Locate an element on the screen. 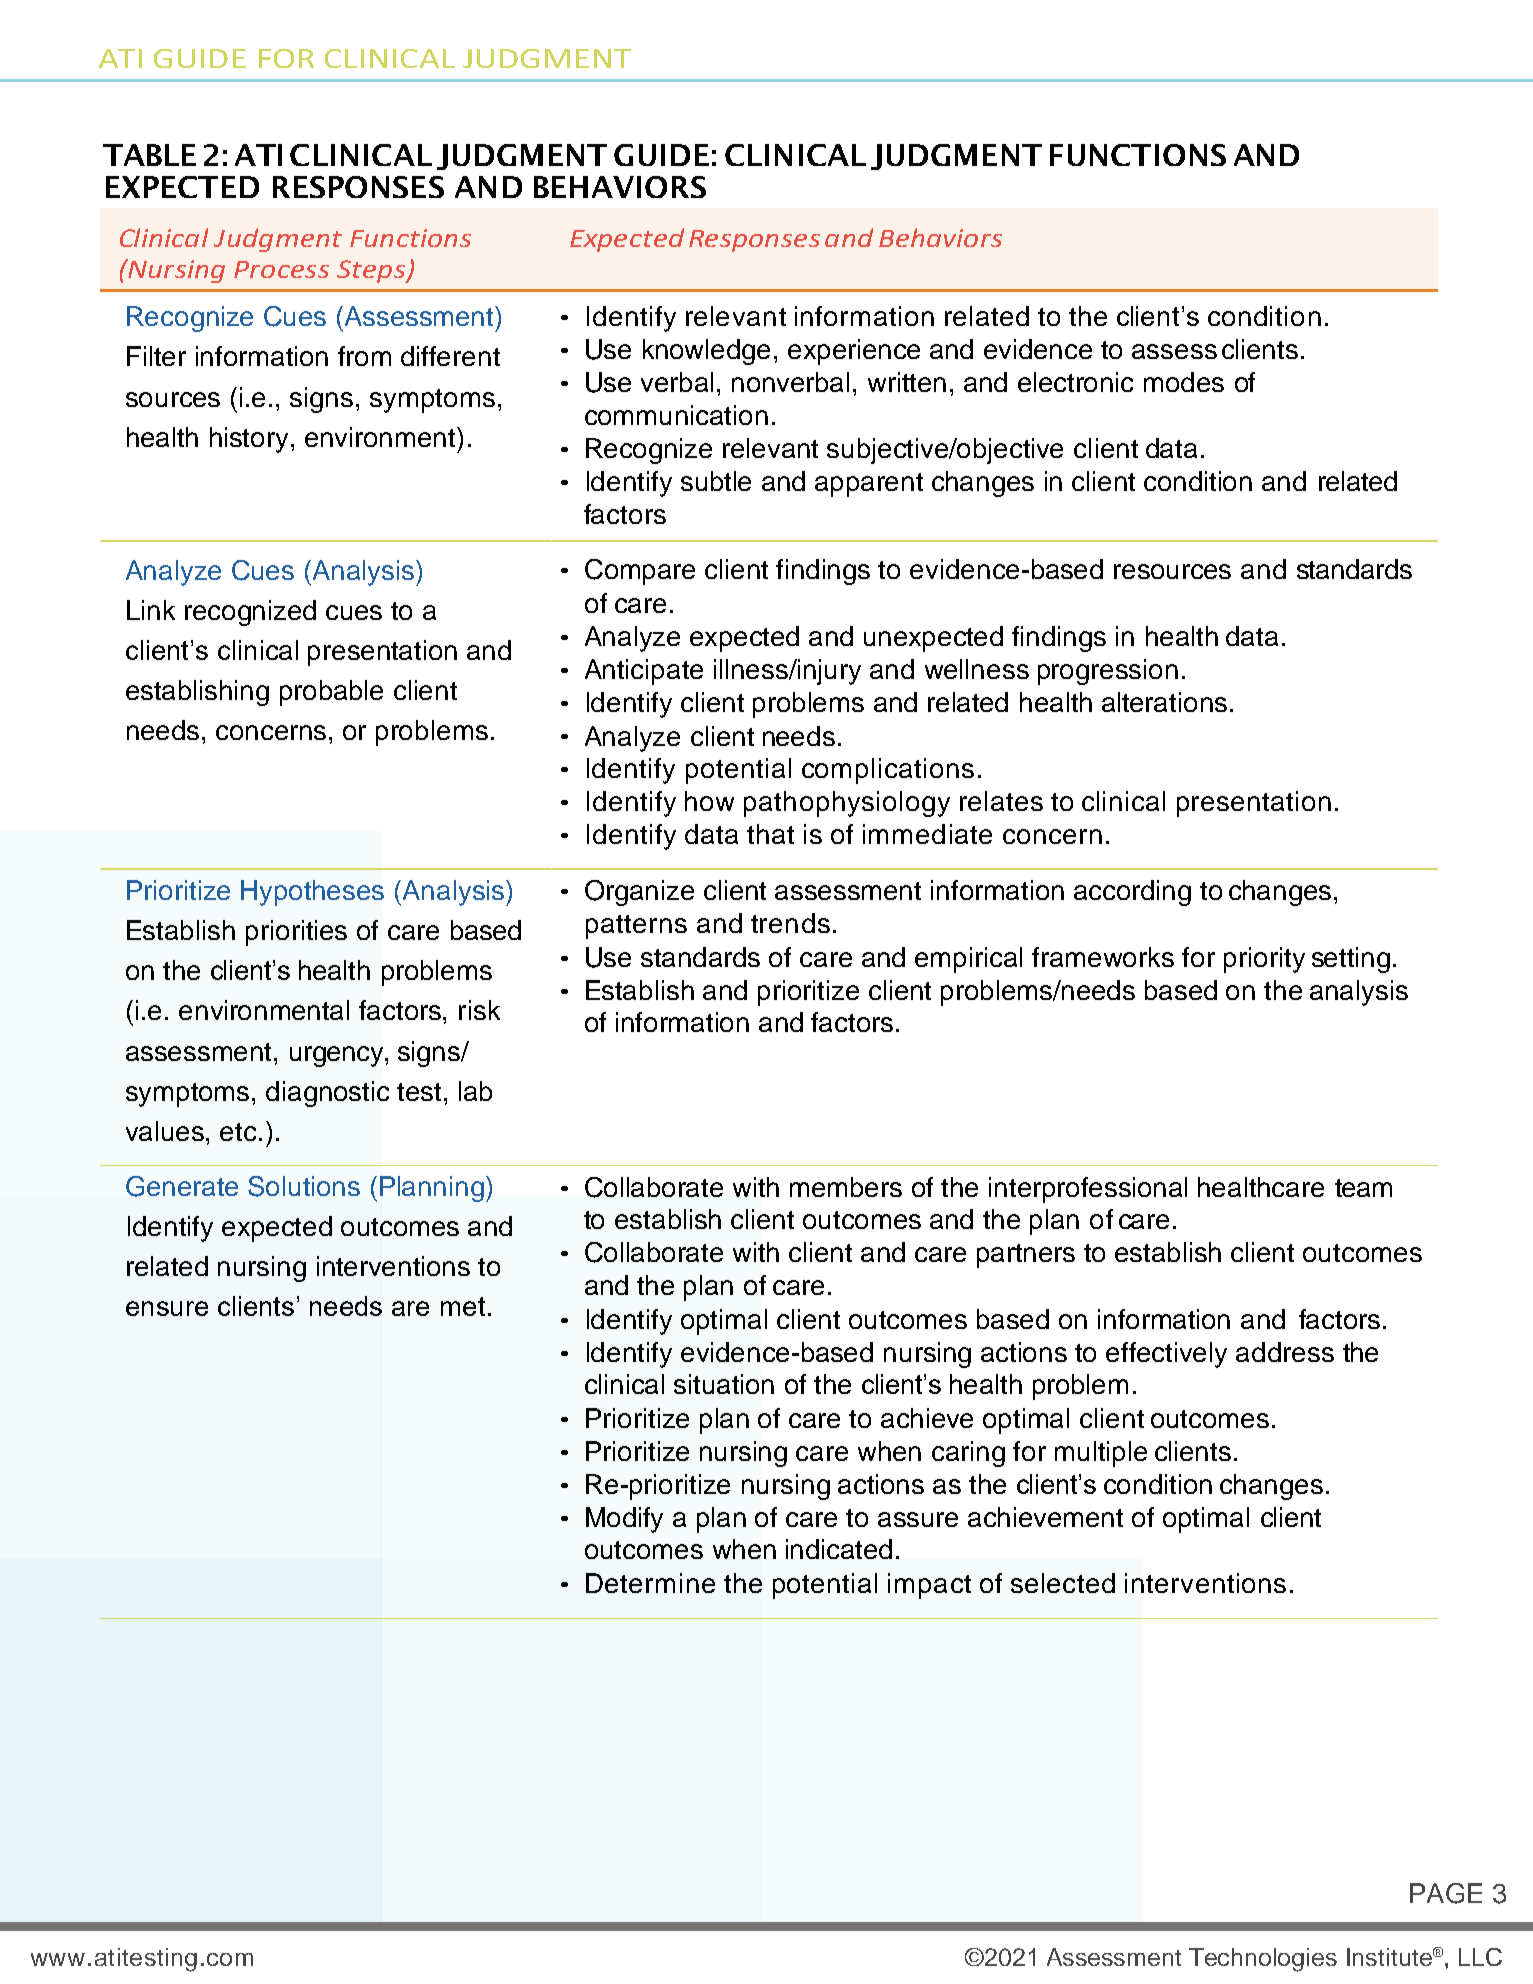 The width and height of the screenshot is (1533, 1984). experience is located at coordinates (854, 352).
